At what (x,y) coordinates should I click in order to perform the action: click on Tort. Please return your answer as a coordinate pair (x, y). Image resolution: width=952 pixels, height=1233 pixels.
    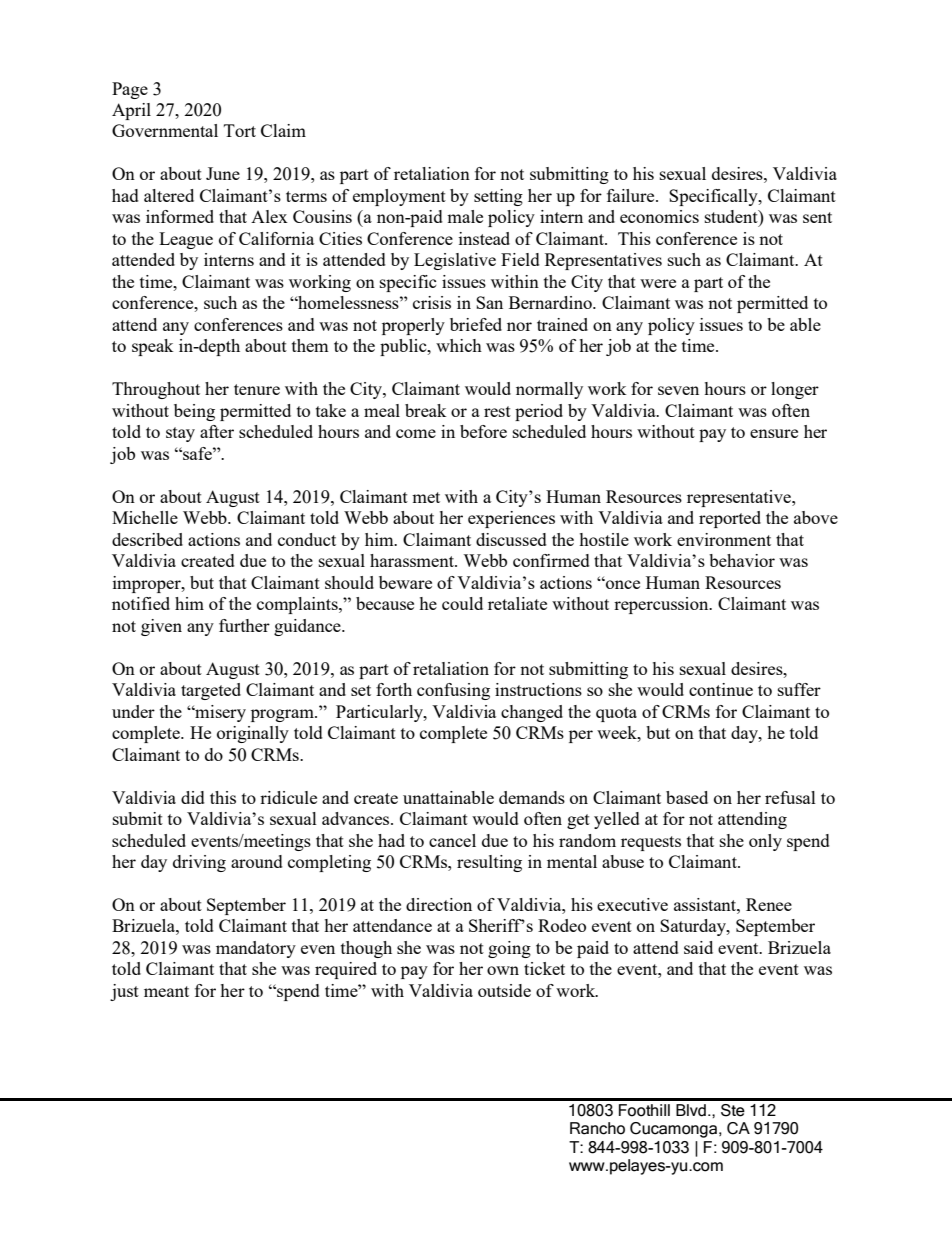
    Looking at the image, I should click on (240, 130).
